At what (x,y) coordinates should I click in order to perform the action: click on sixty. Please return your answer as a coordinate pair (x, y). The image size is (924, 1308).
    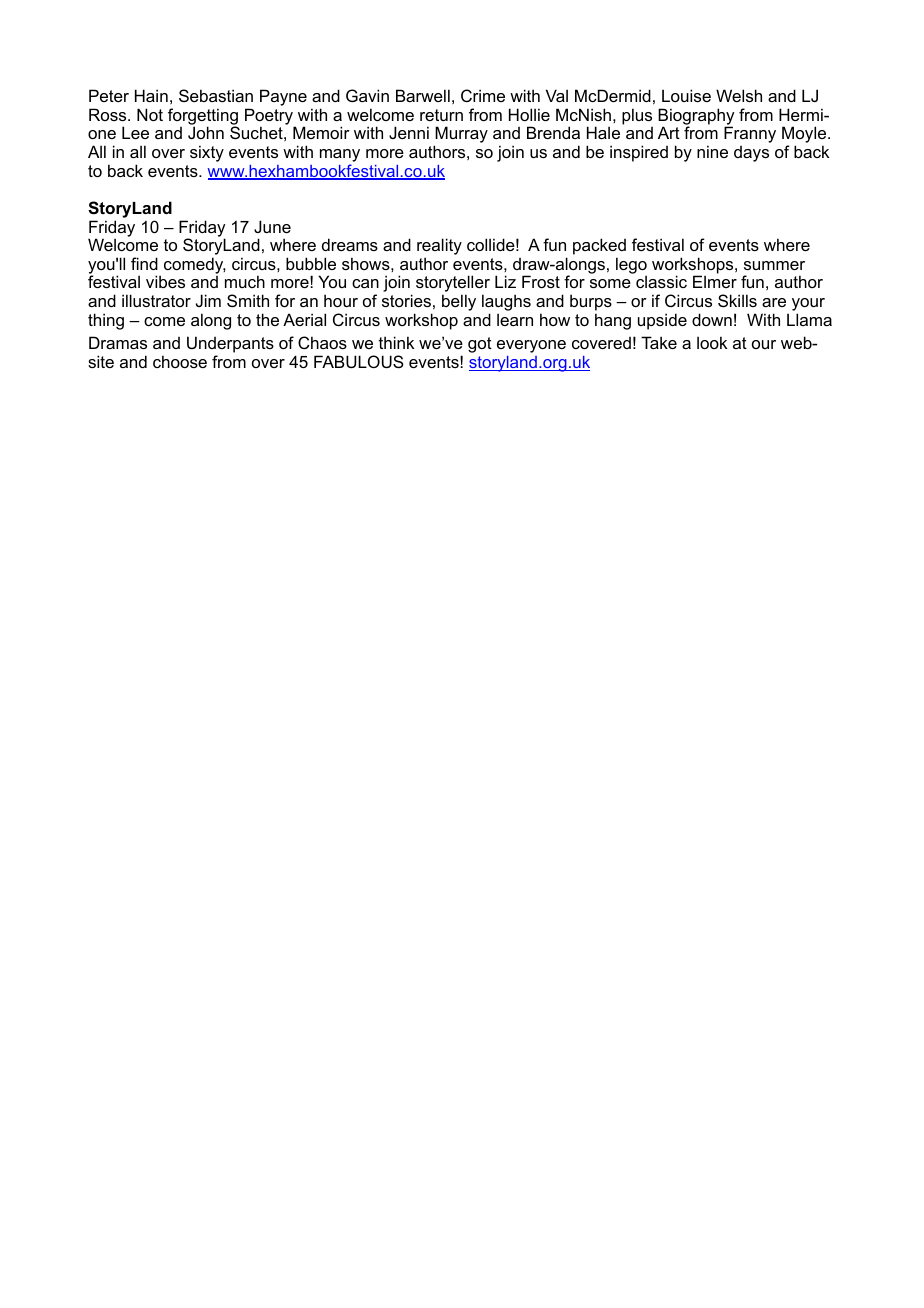
    Looking at the image, I should click on (207, 153).
